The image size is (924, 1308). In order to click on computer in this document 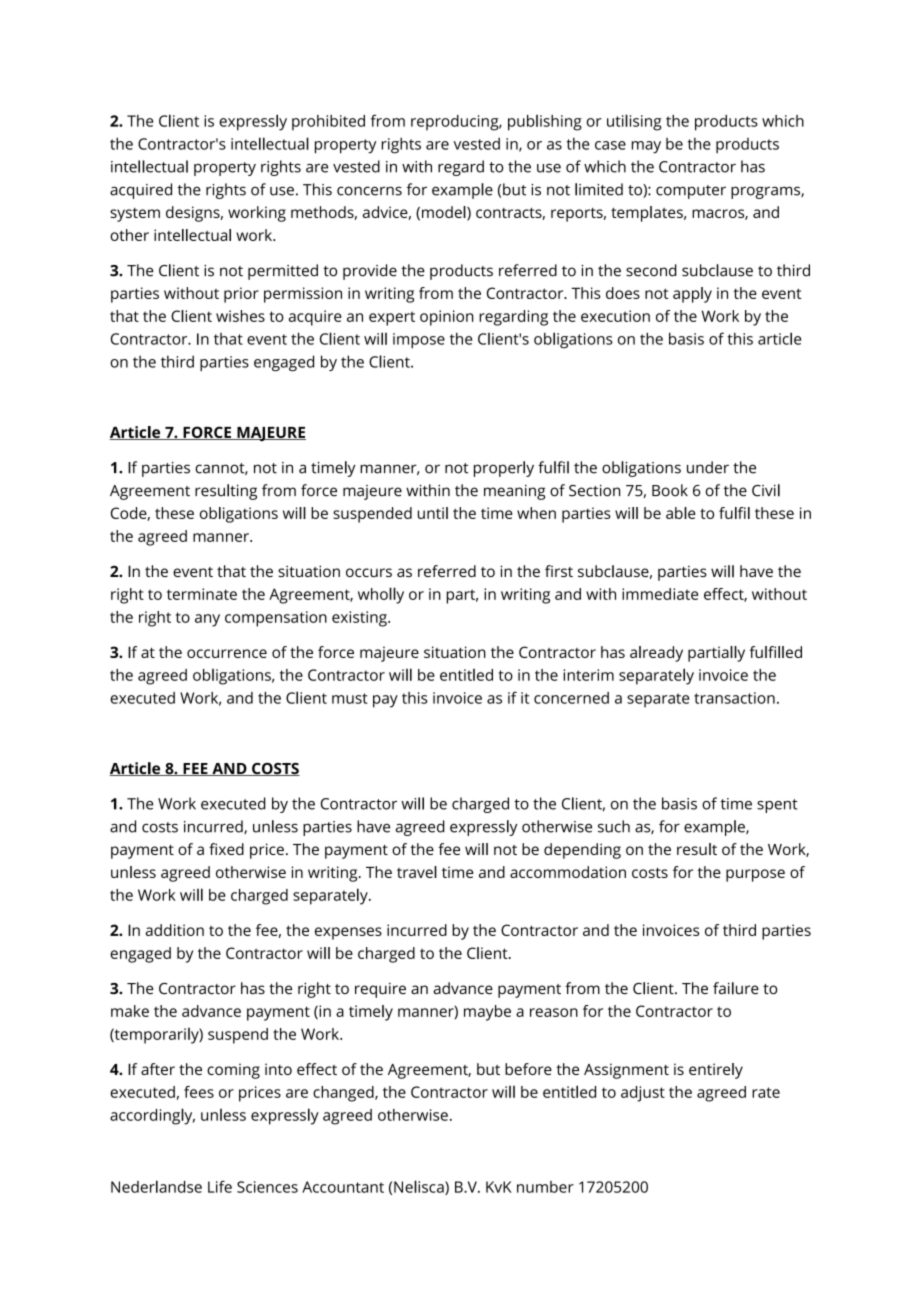, I will do `click(691, 192)`.
